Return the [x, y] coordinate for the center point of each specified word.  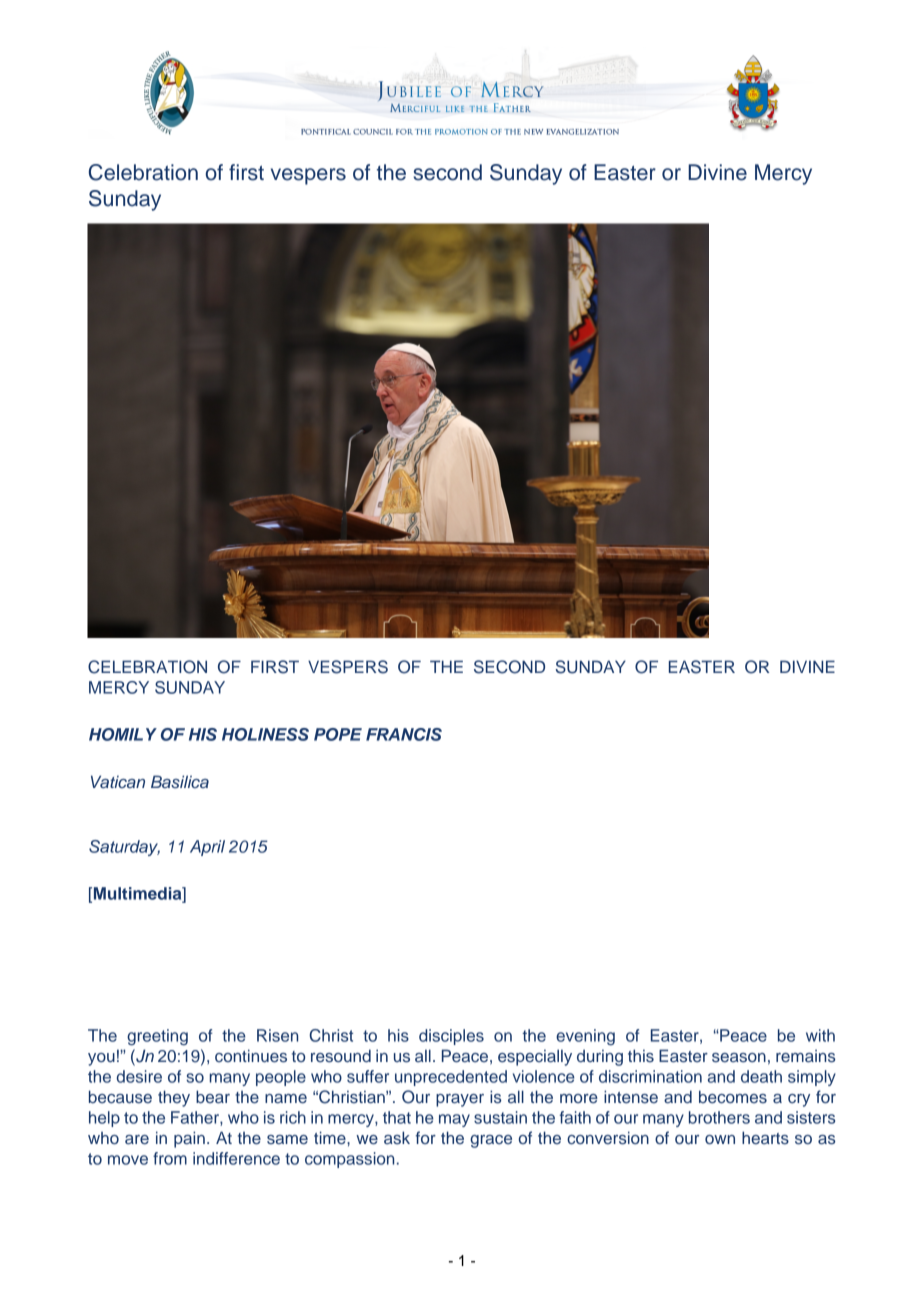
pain [189, 1139]
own [720, 1139]
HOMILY [123, 734]
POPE [338, 734]
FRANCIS [404, 734]
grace [491, 1141]
